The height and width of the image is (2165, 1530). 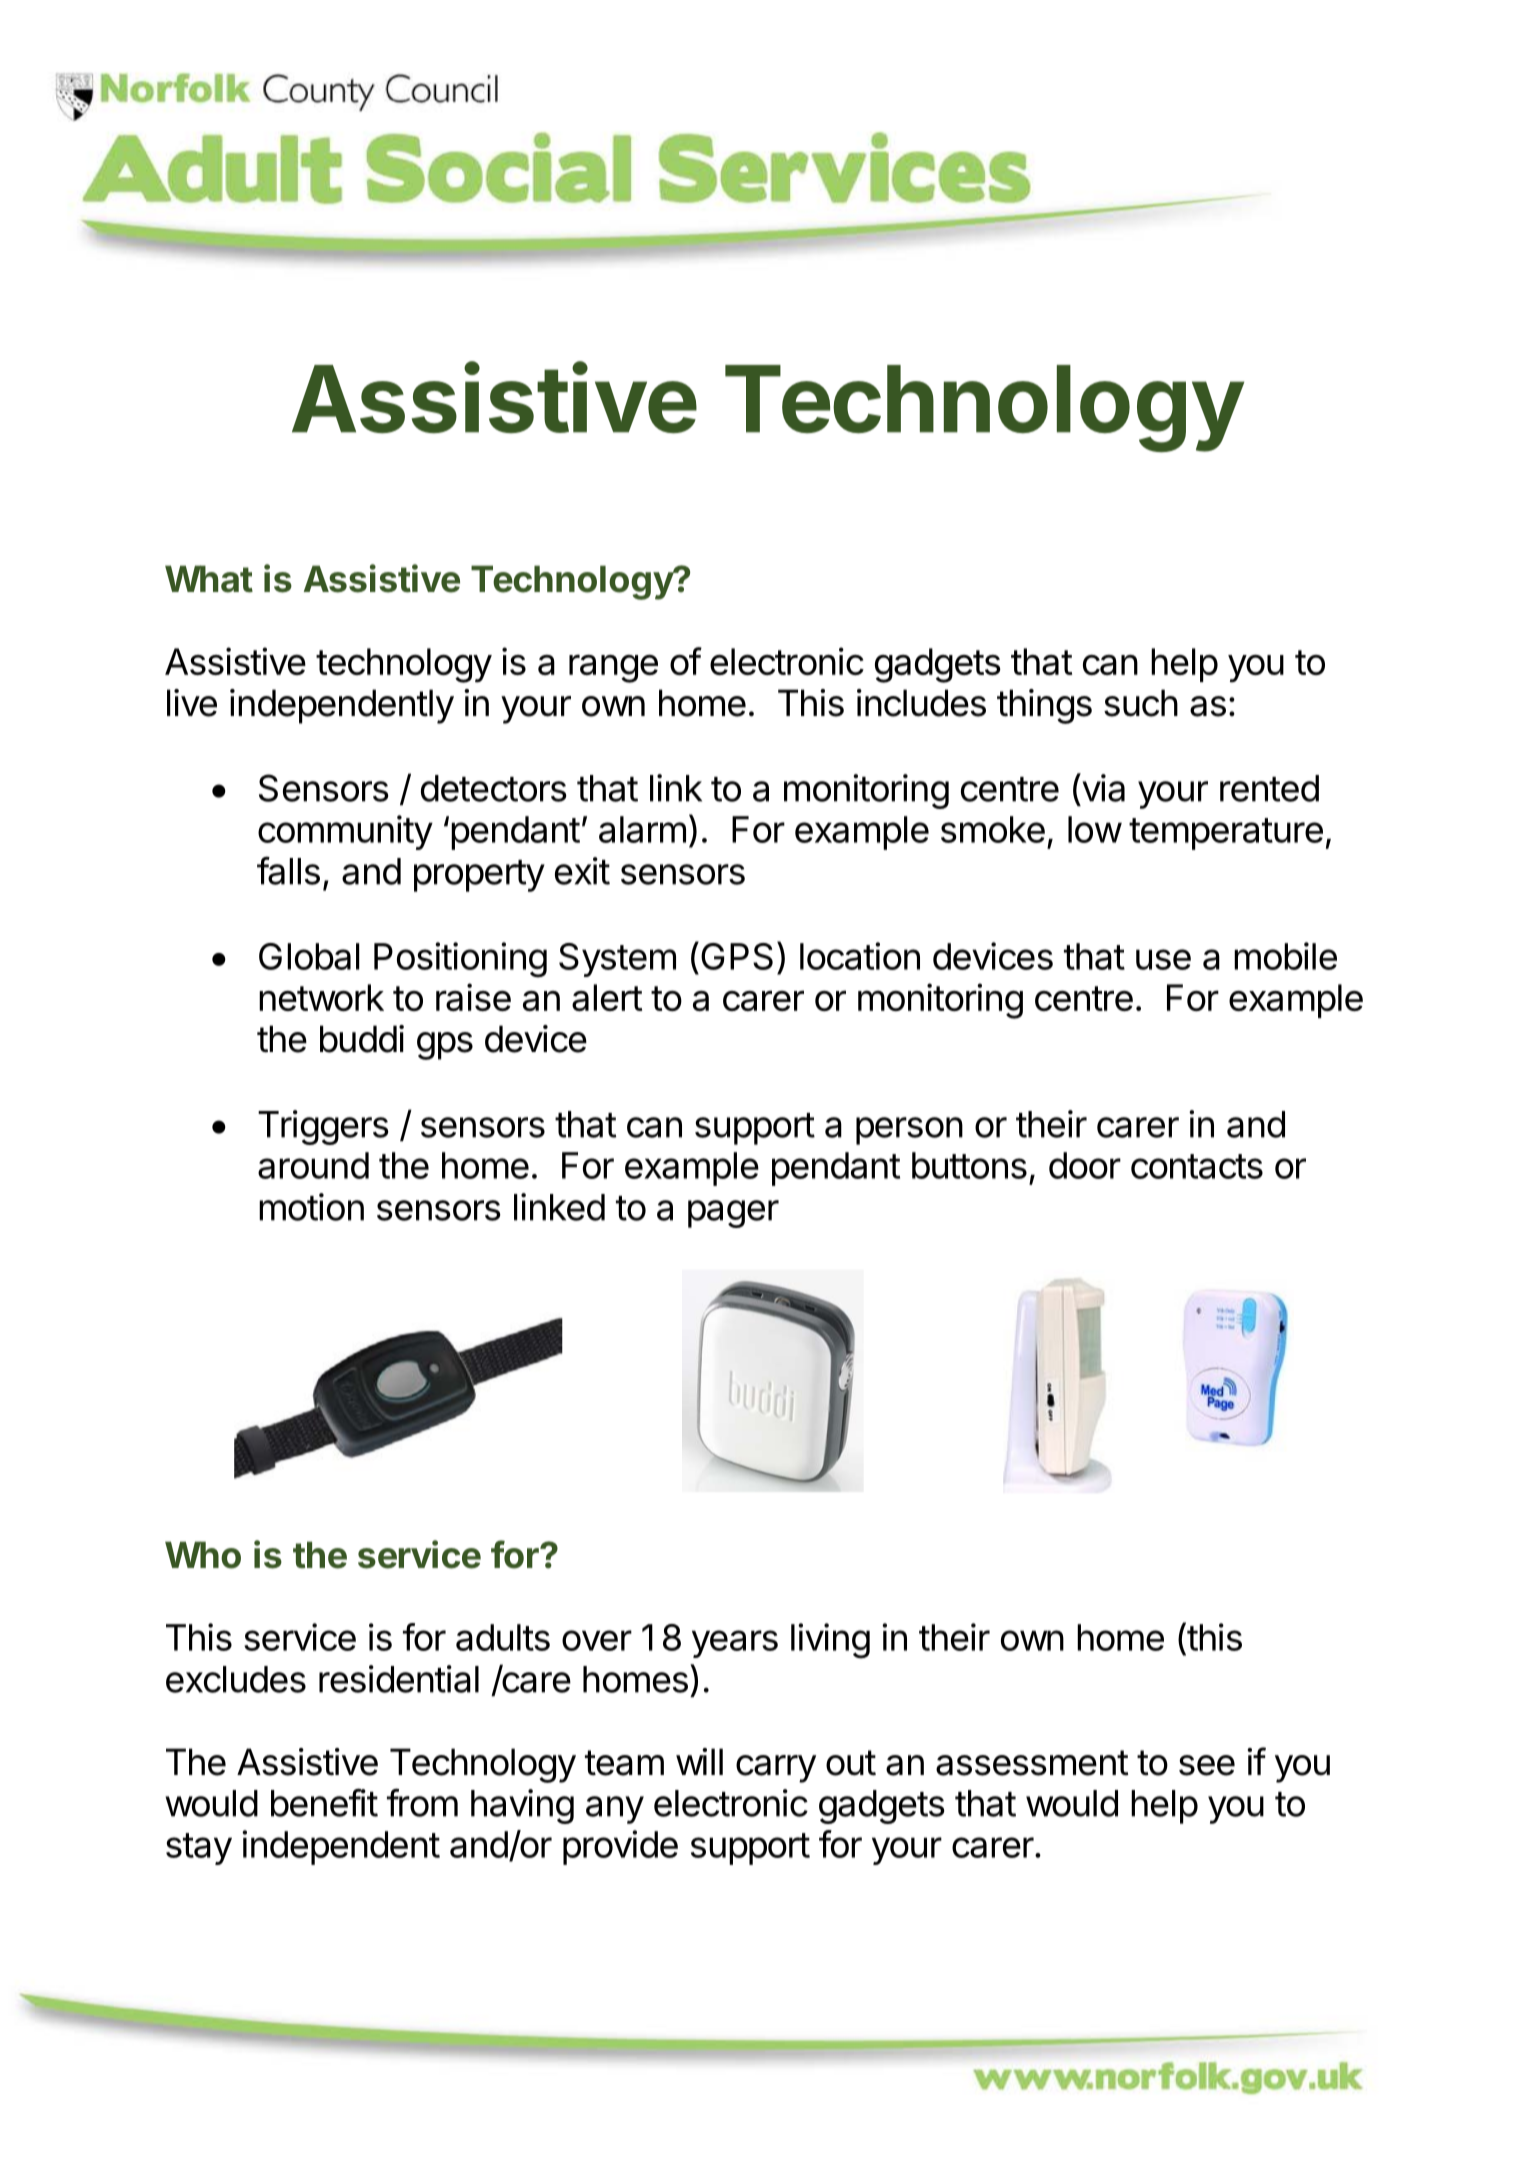 What do you see at coordinates (1207, 1765) in the image?
I see `see` at bounding box center [1207, 1765].
